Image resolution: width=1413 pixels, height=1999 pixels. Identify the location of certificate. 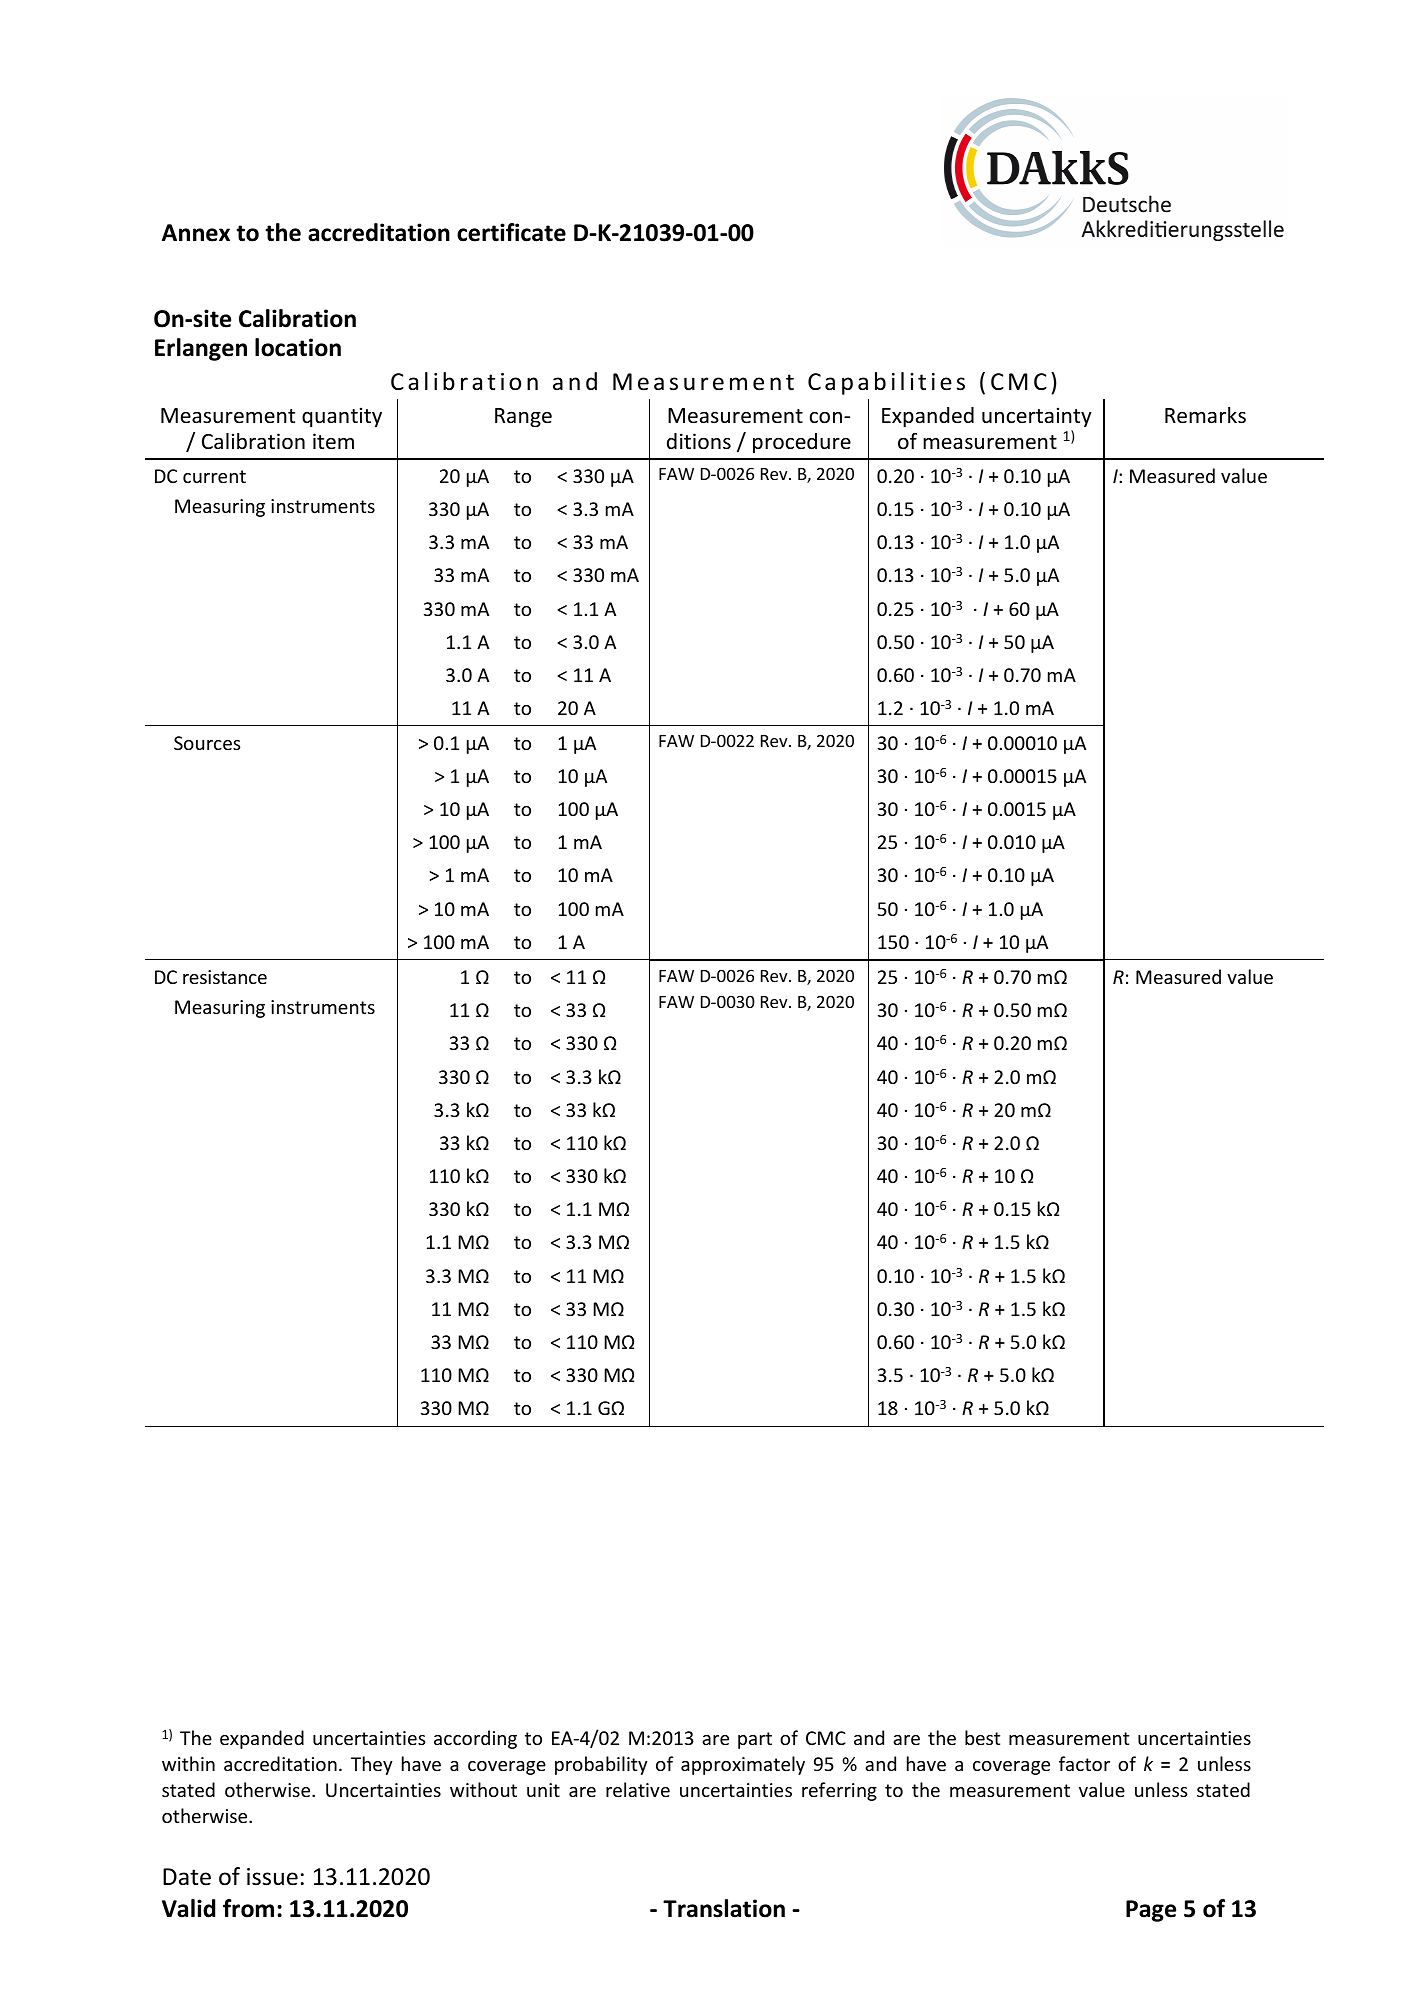
(511, 232).
